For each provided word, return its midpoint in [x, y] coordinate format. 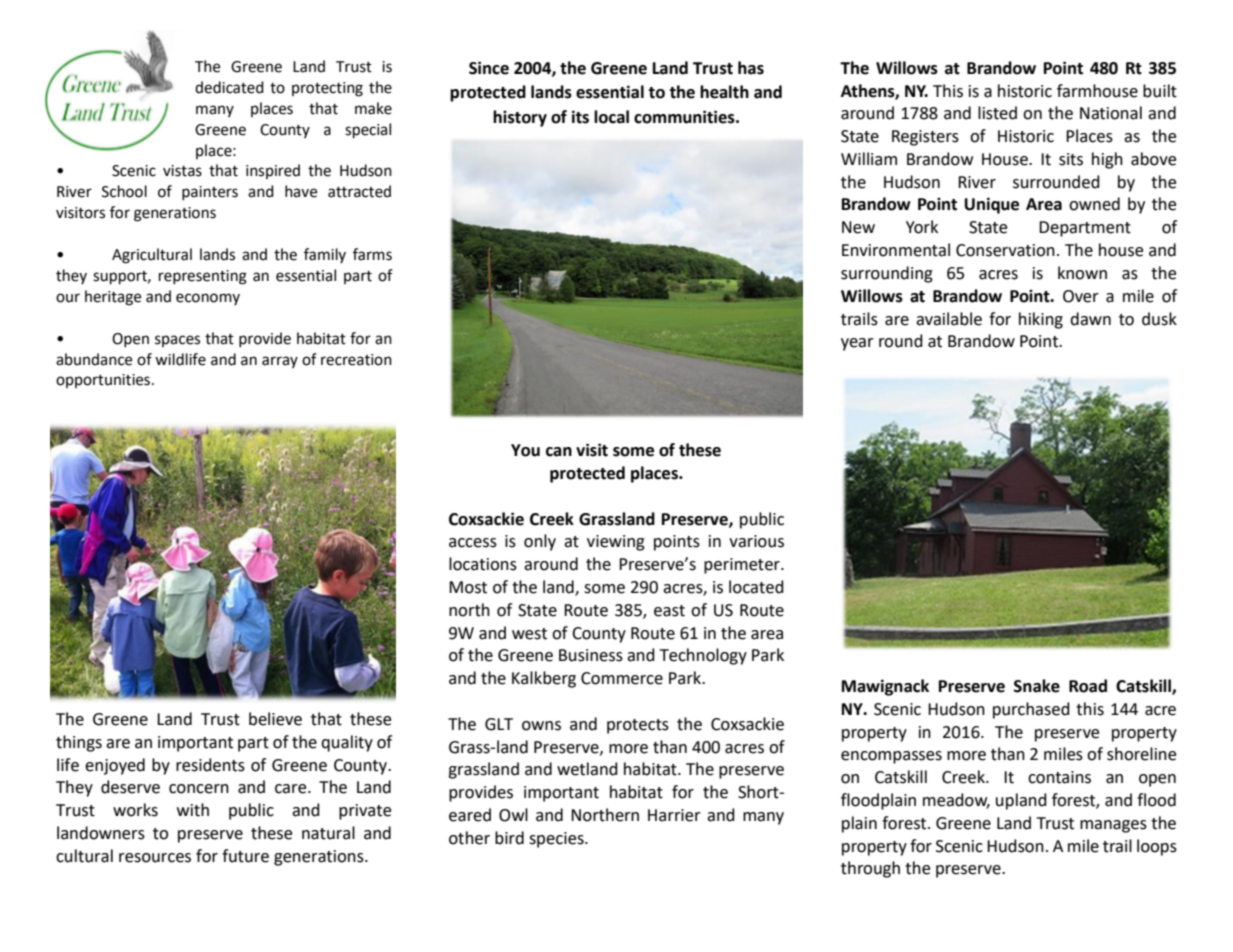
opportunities [103, 381]
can [559, 452]
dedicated [229, 87]
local [611, 117]
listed [997, 113]
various [756, 541]
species [557, 840]
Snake [1037, 686]
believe [275, 719]
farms [372, 254]
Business [591, 655]
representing [203, 277]
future [245, 856]
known [1082, 273]
